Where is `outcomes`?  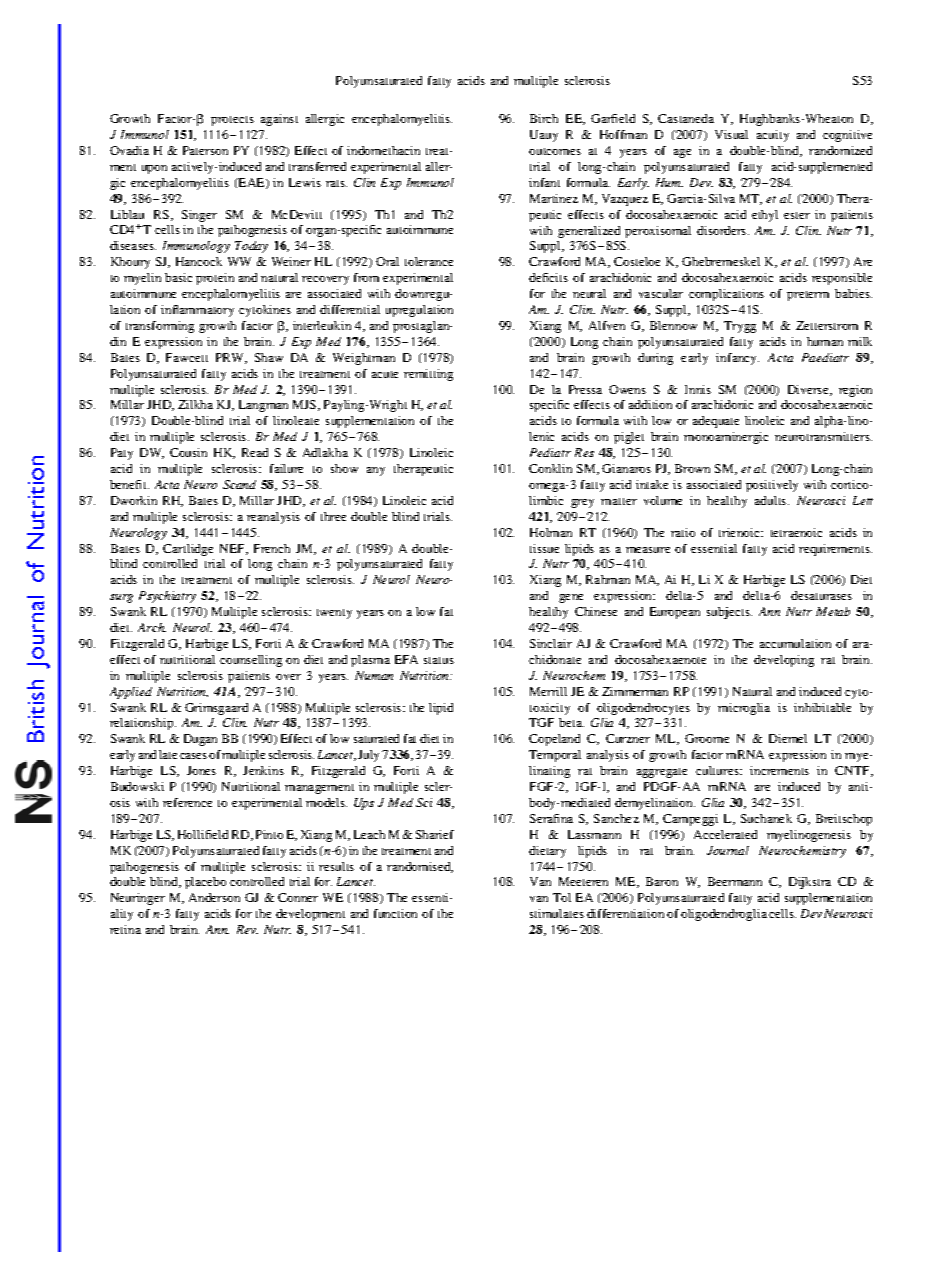 outcomes is located at coordinates (555, 151).
